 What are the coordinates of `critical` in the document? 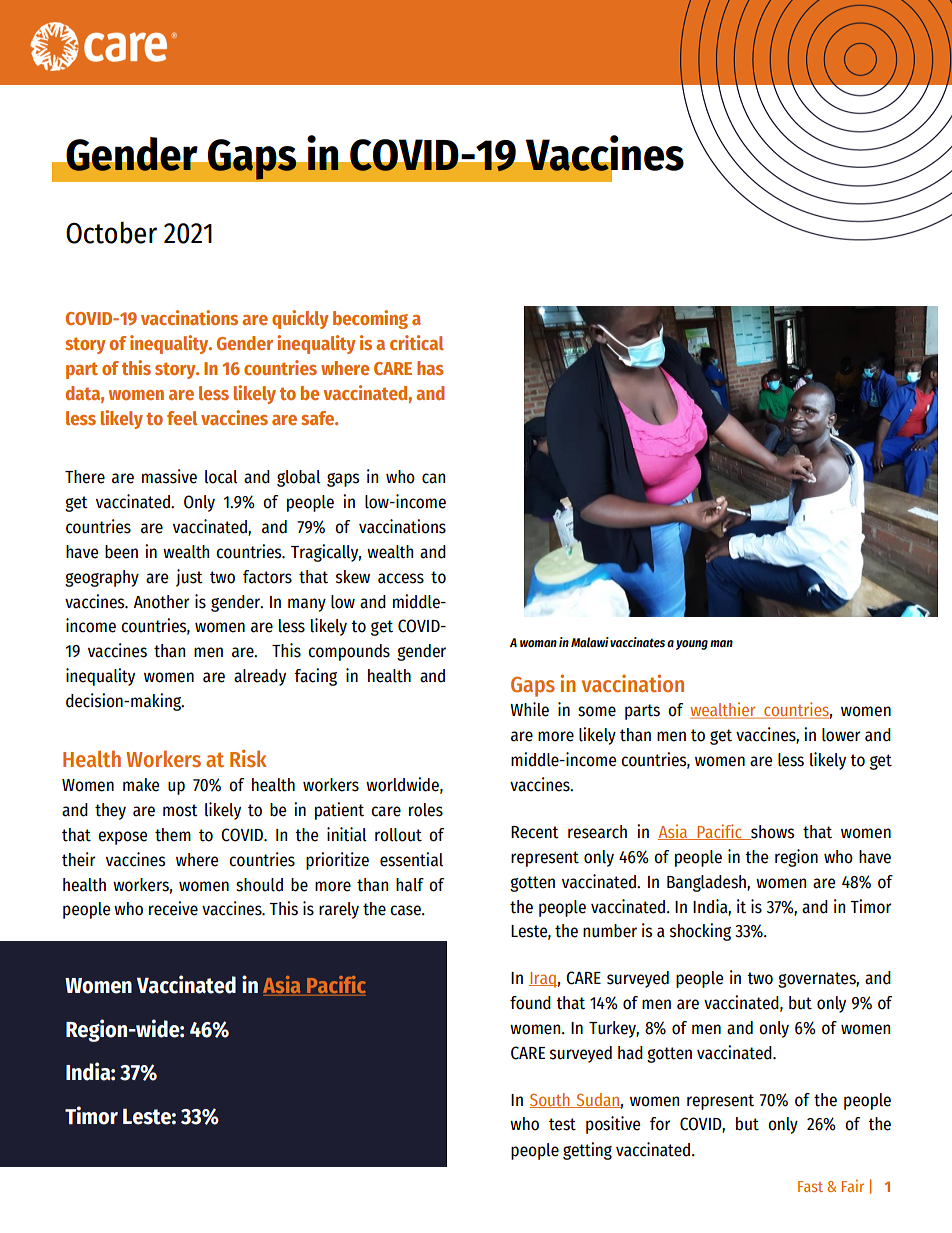 It's located at (417, 342).
